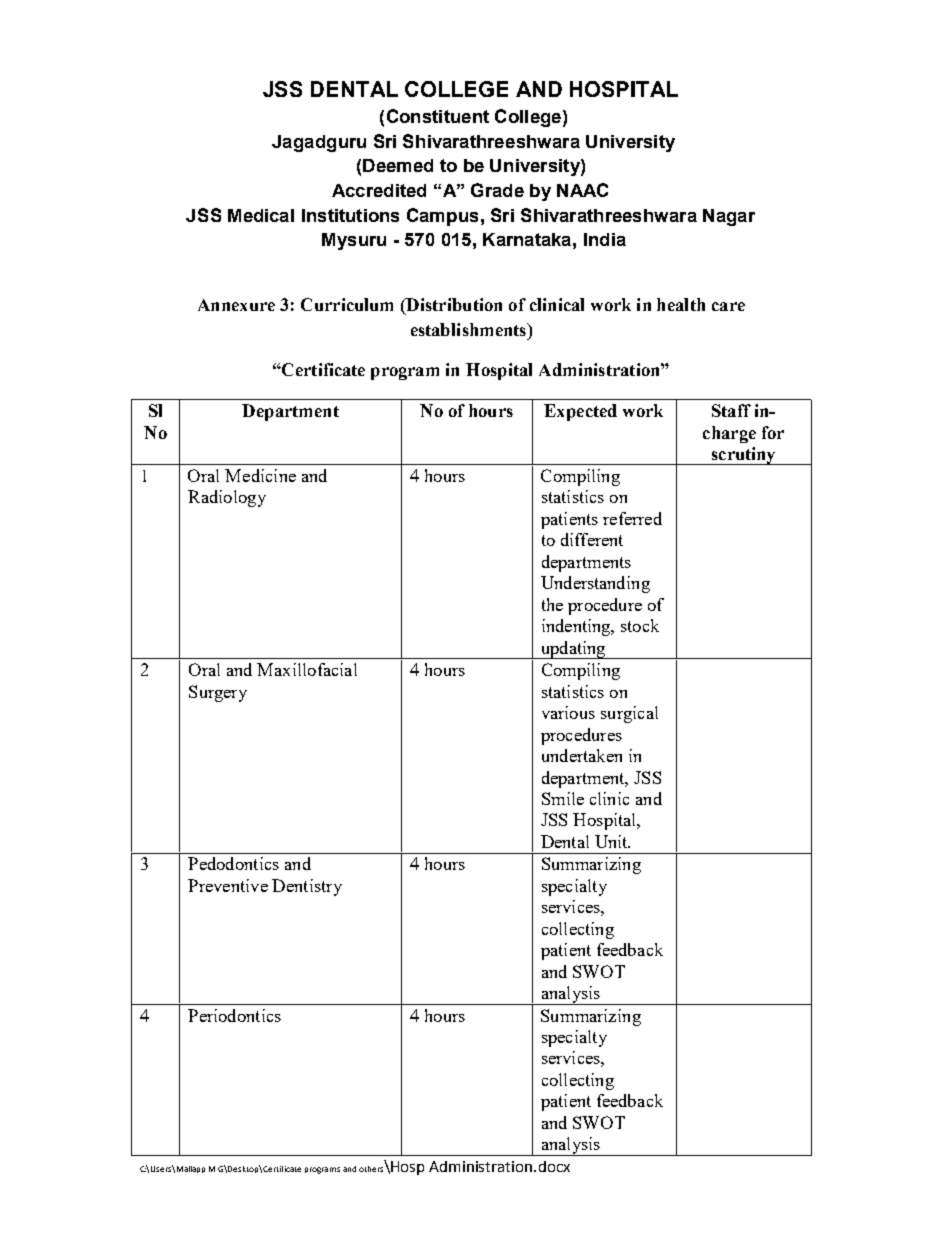  I want to click on Constituent, so click(438, 116).
